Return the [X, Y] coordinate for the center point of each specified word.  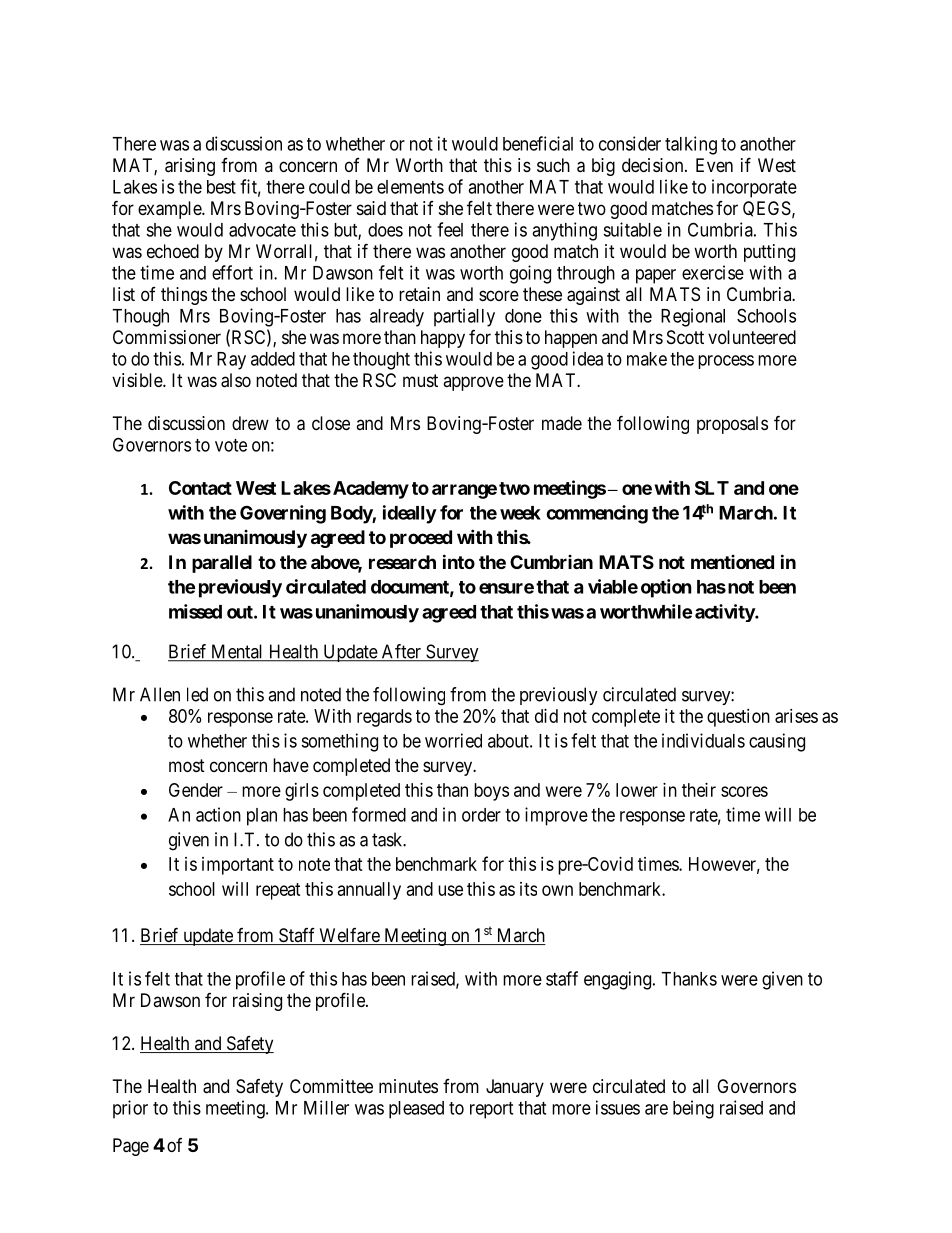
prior [130, 1109]
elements [410, 187]
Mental [237, 652]
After [401, 652]
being [693, 1109]
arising [190, 167]
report [491, 1110]
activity [725, 613]
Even [714, 165]
